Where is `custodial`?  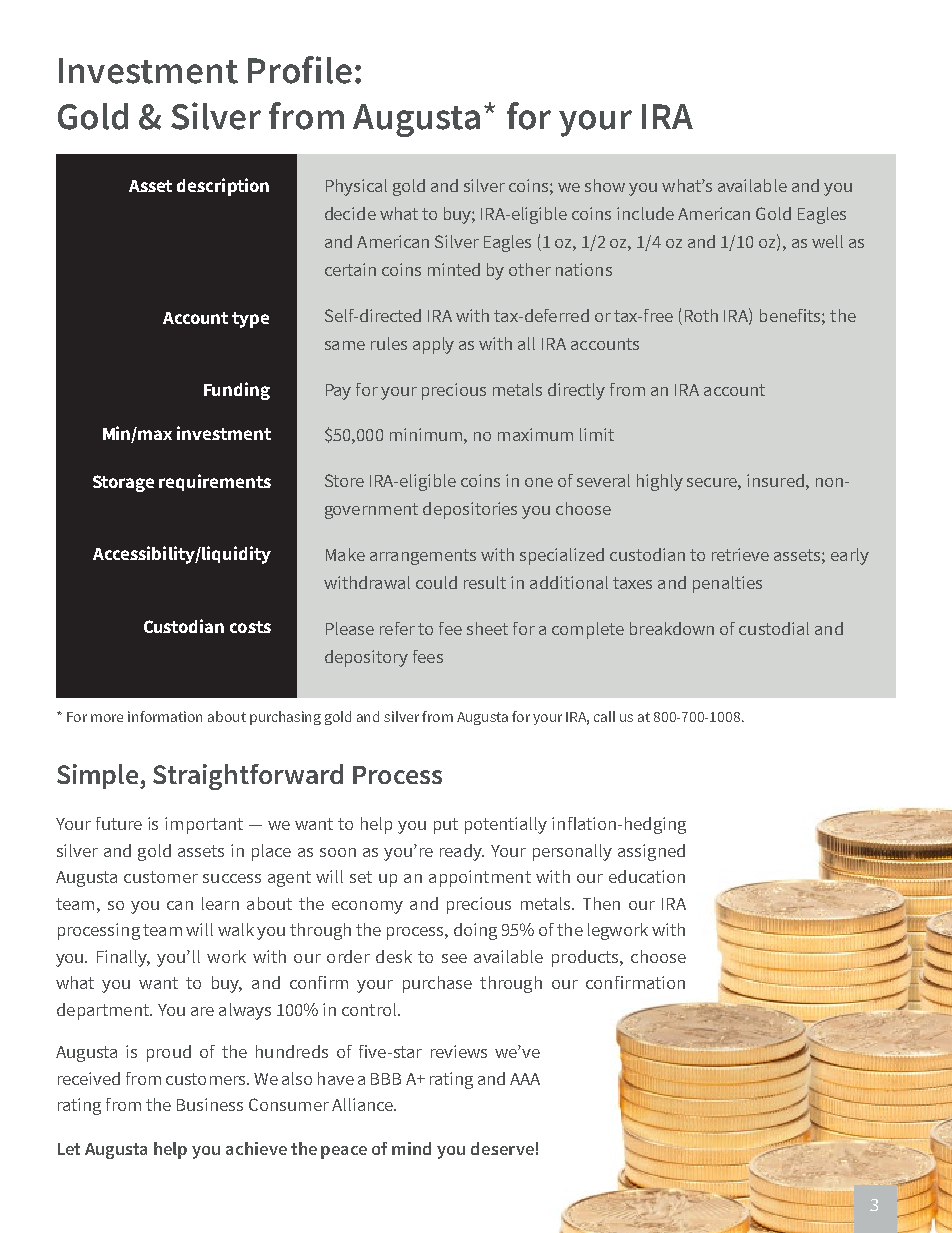
custodial is located at coordinates (774, 628).
